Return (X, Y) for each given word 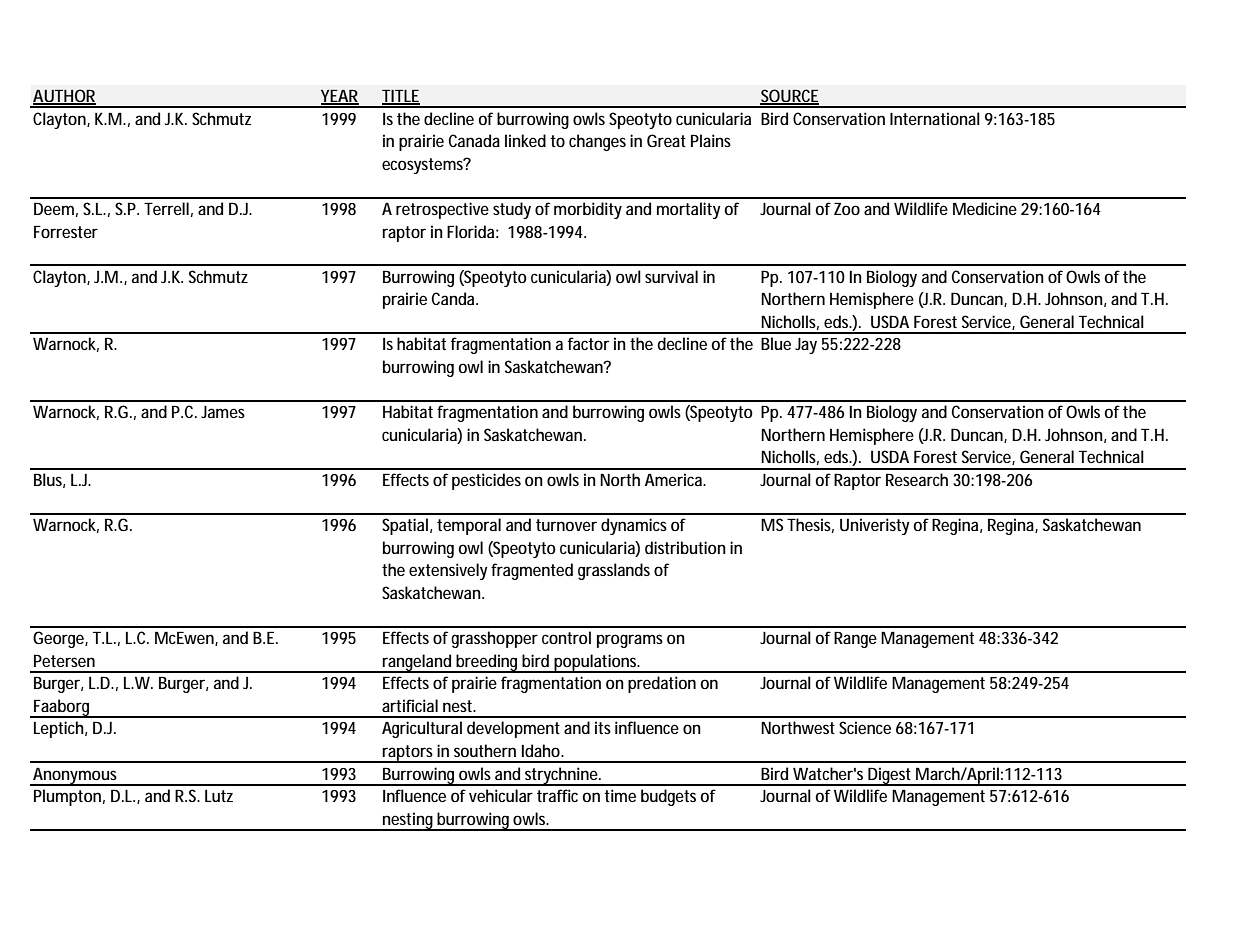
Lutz (219, 796)
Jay (806, 346)
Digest (891, 776)
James (223, 412)
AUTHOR (64, 96)
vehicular (501, 795)
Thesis (810, 525)
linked (525, 140)
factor (589, 343)
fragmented (532, 571)
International (935, 118)
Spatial (405, 526)
